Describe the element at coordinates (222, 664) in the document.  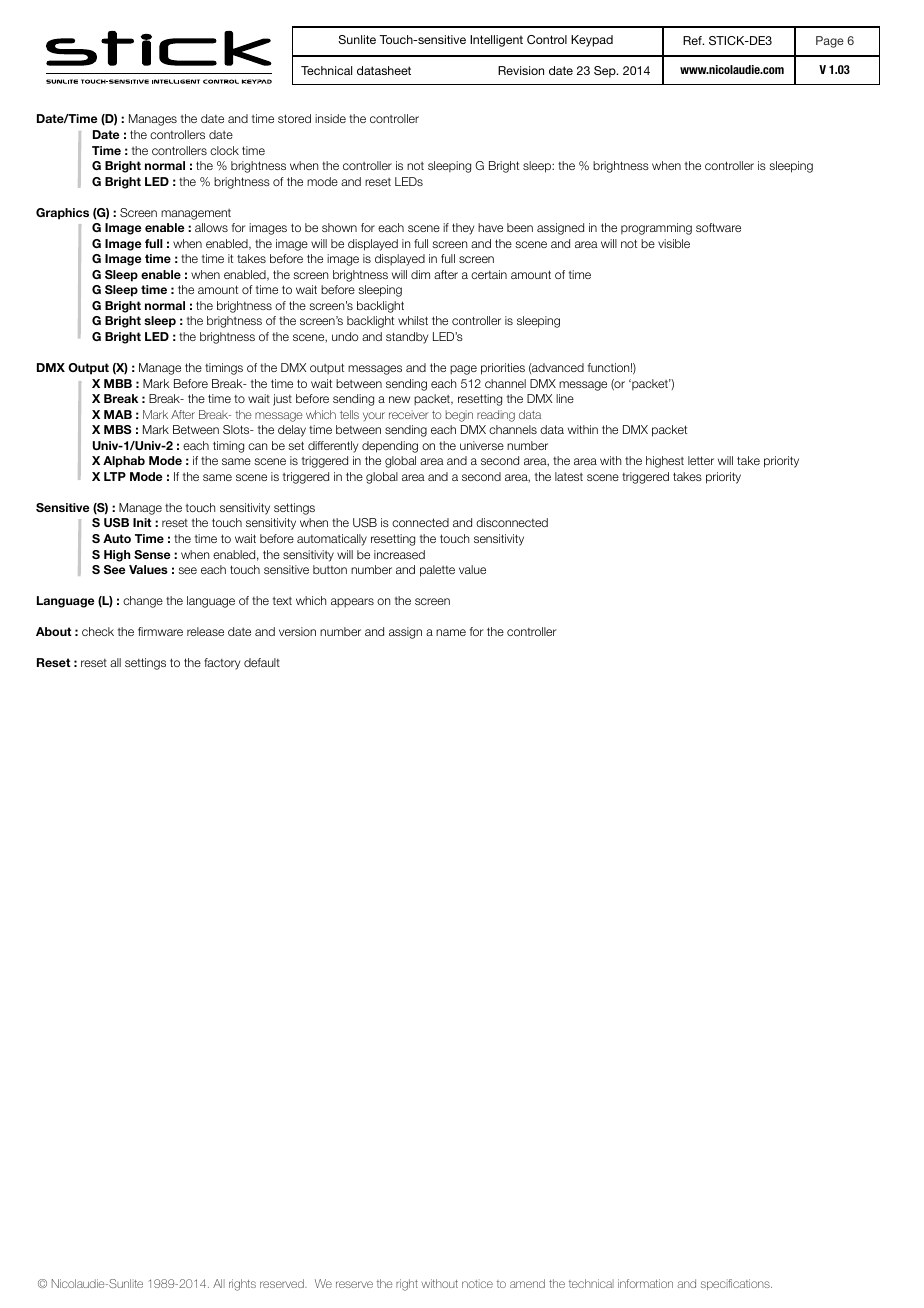
I see `factory` at that location.
